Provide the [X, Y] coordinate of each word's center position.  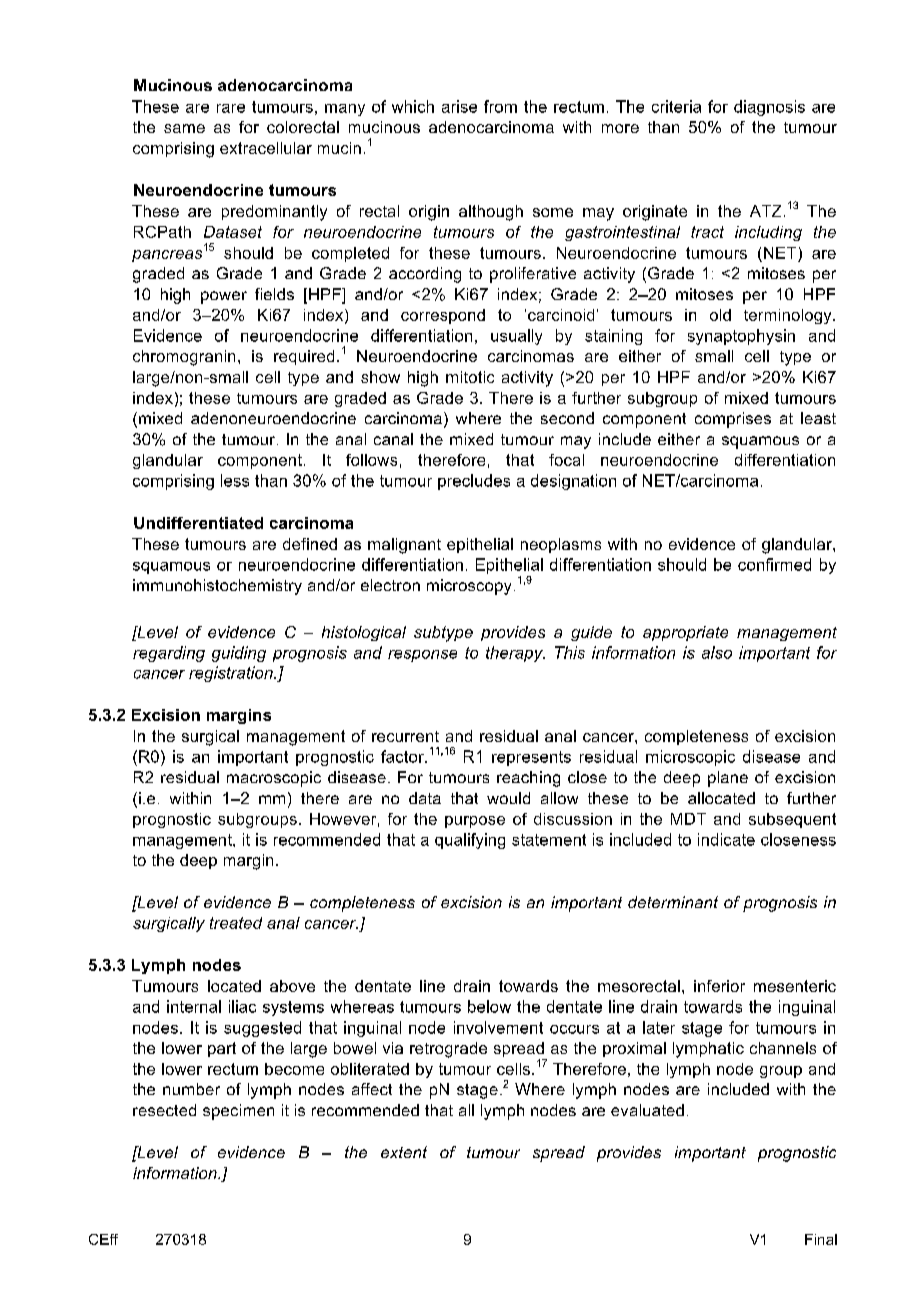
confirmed [774, 564]
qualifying [470, 841]
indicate [726, 839]
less [235, 480]
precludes [474, 482]
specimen [238, 1112]
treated [236, 923]
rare [231, 108]
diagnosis [769, 108]
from [500, 106]
